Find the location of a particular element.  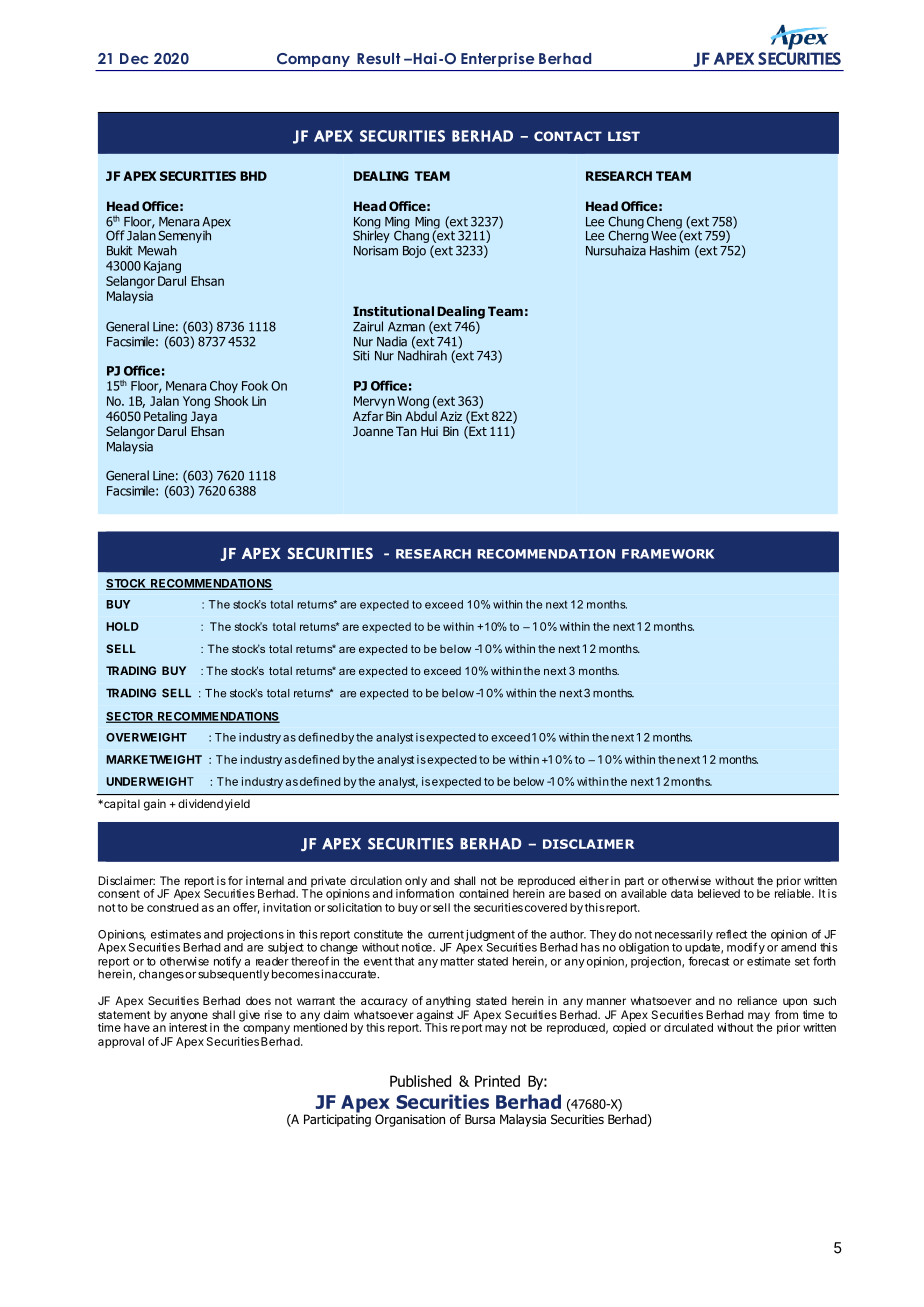

Aziz is located at coordinates (451, 416).
